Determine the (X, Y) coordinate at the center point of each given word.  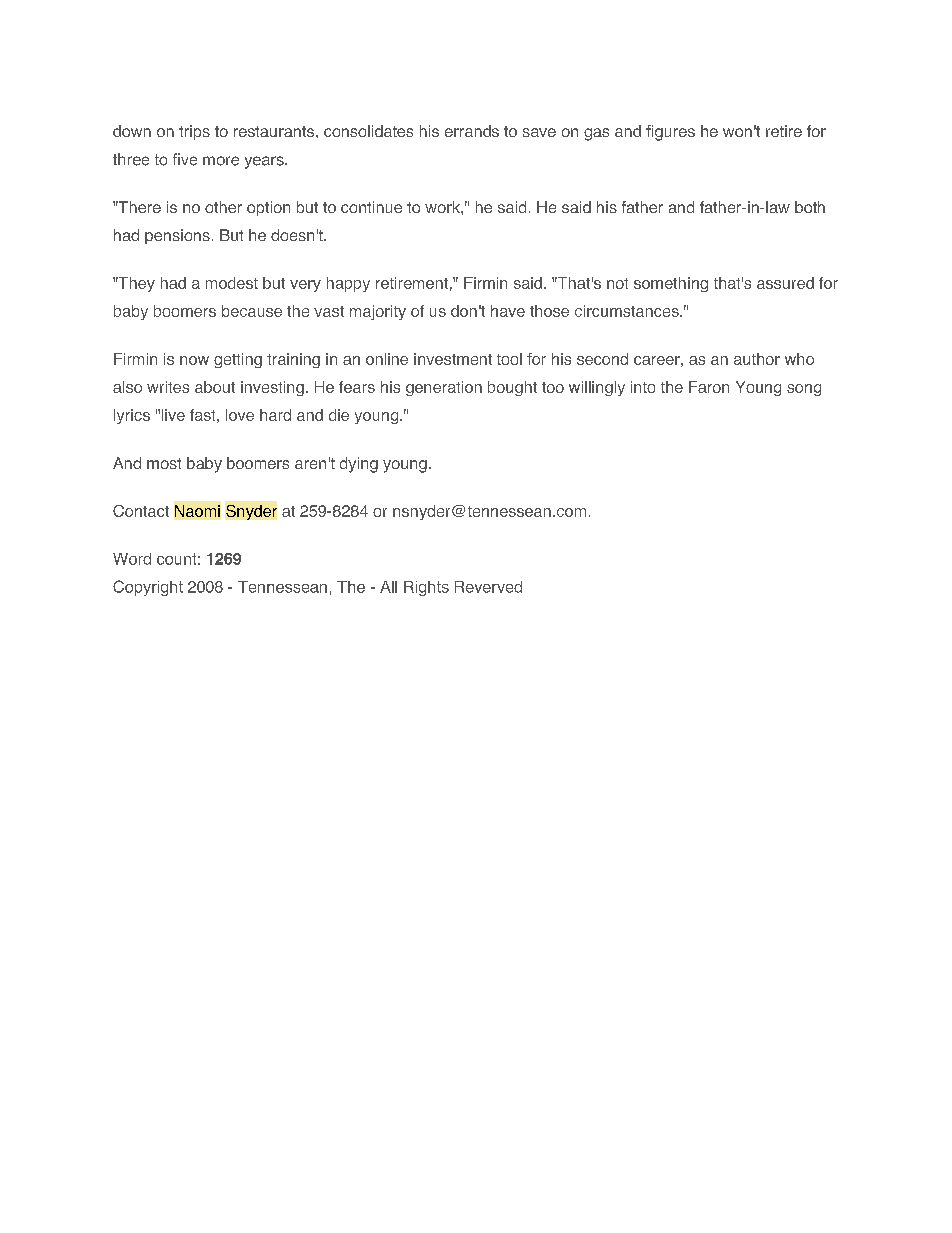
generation (444, 388)
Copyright (148, 588)
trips (194, 132)
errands (472, 131)
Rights (426, 588)
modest (232, 283)
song (804, 390)
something (671, 284)
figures (670, 133)
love (240, 415)
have (508, 311)
